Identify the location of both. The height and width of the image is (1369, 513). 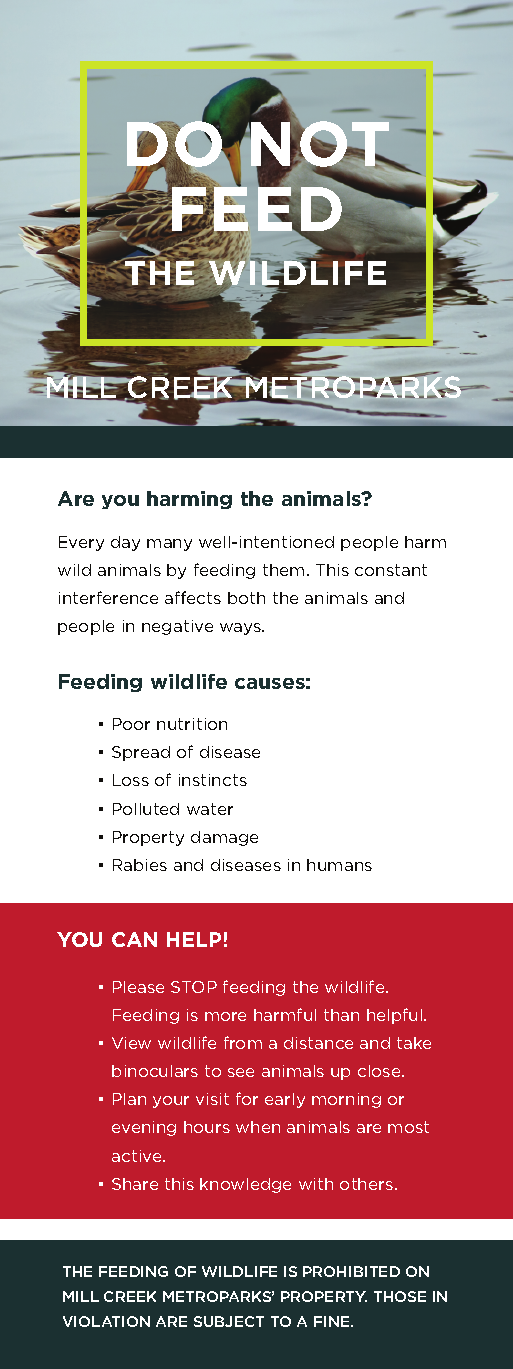
(246, 598).
